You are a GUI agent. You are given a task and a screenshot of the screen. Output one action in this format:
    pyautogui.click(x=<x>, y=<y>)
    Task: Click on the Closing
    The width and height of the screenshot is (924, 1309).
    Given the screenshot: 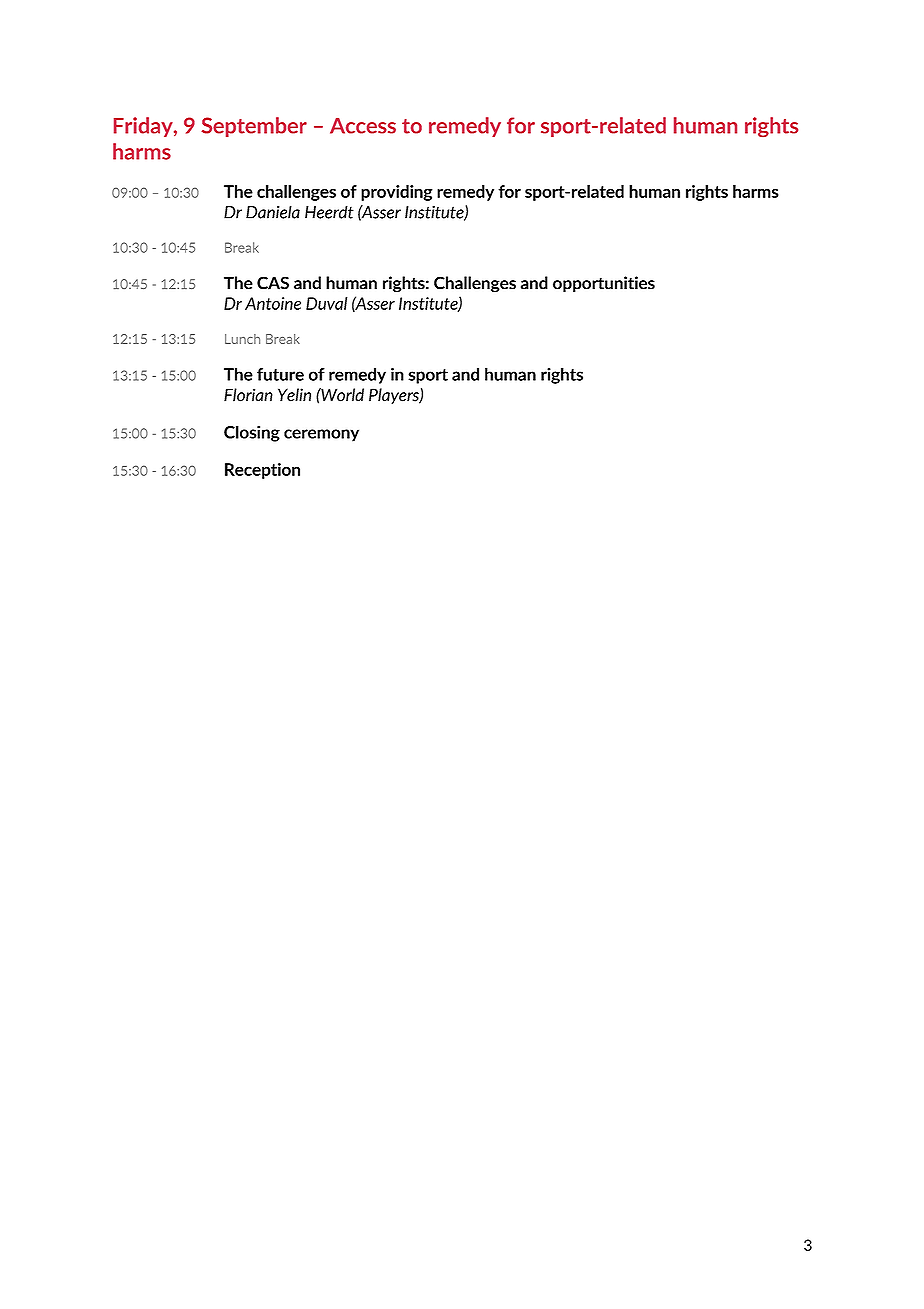 What is the action you would take?
    pyautogui.click(x=252, y=433)
